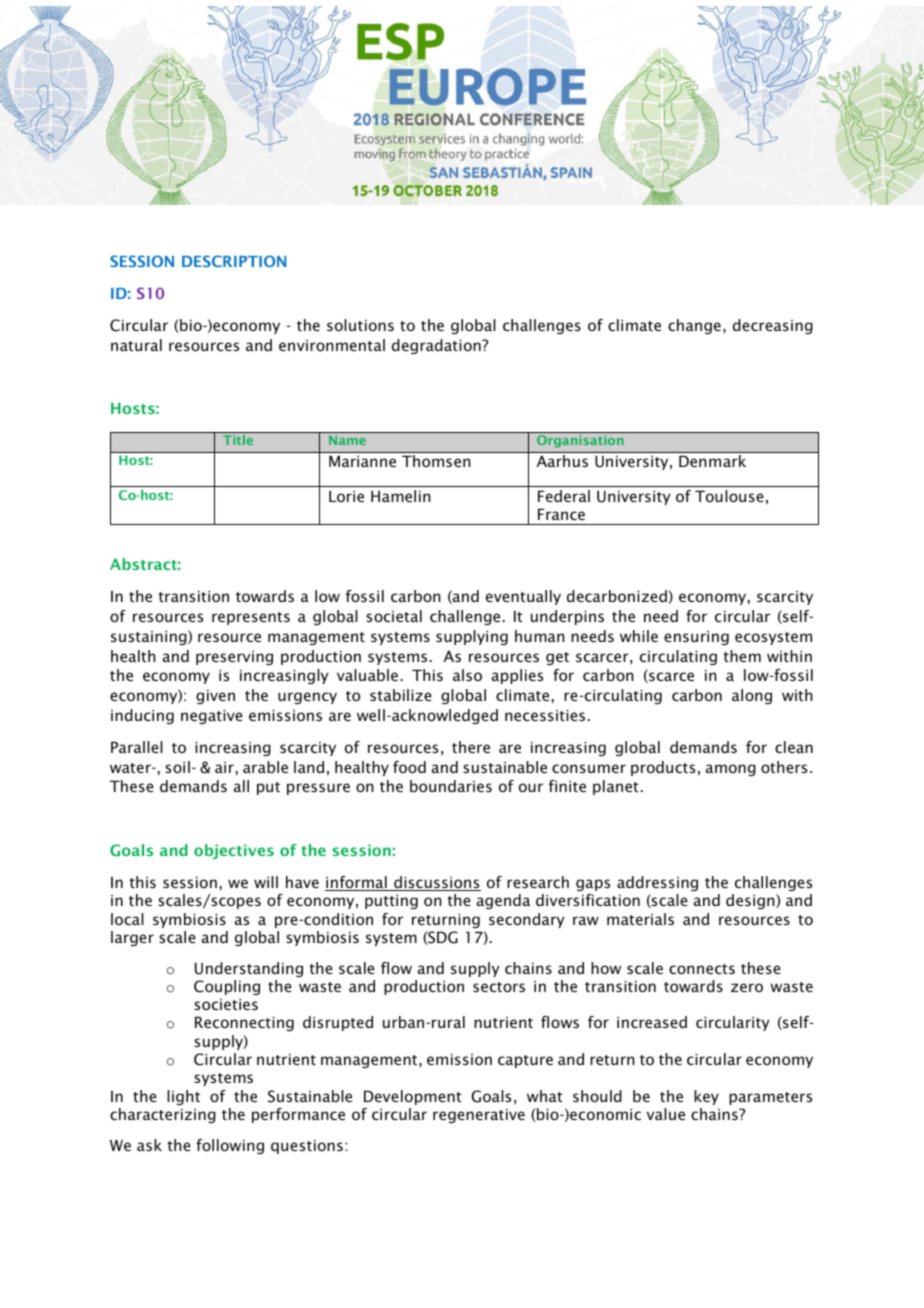  I want to click on given, so click(215, 697).
